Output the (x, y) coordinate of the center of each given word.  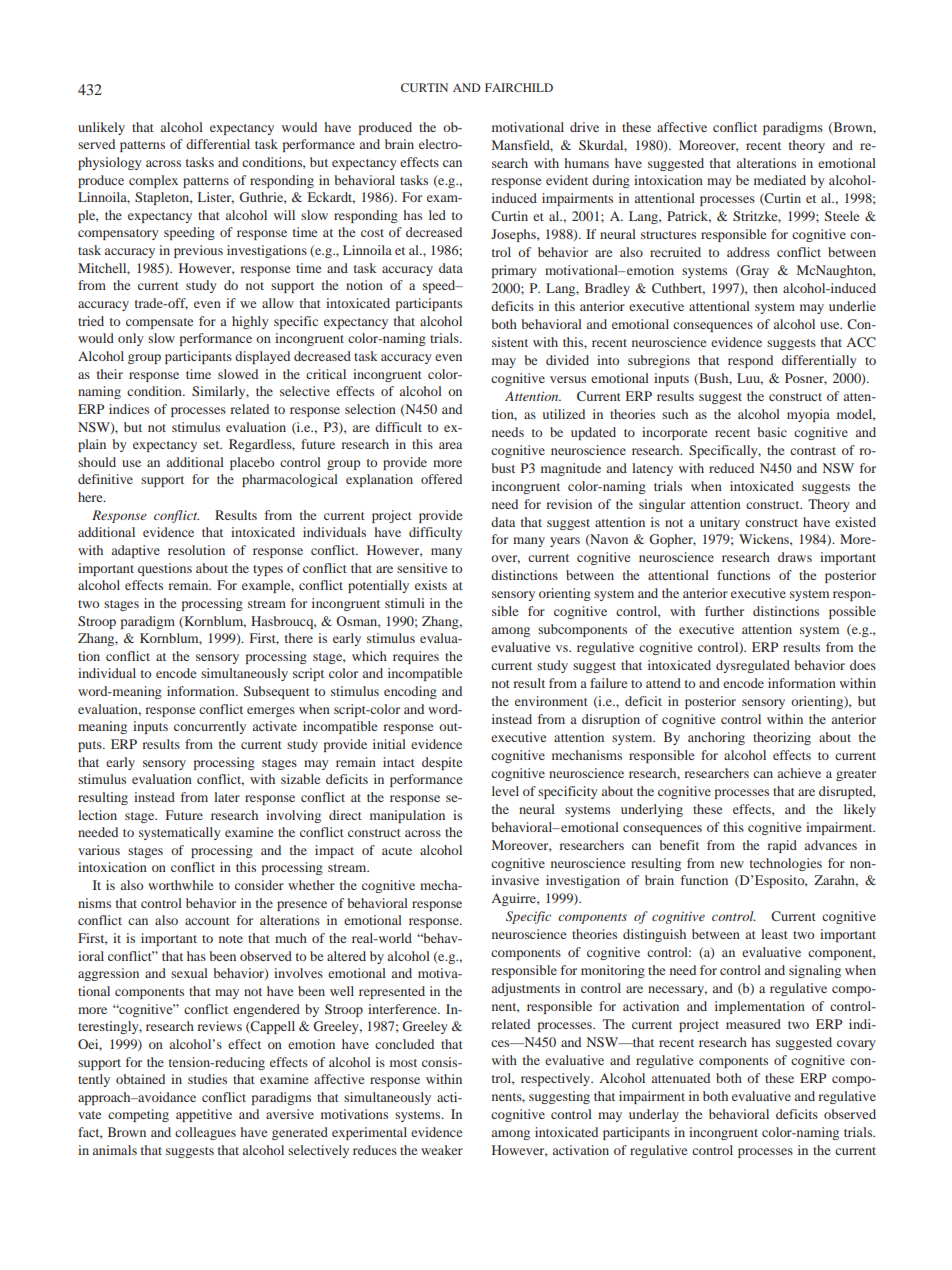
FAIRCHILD (519, 87)
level (505, 791)
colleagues (205, 1133)
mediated (780, 180)
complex (153, 181)
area (450, 445)
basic (772, 432)
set (212, 445)
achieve (799, 773)
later (227, 797)
